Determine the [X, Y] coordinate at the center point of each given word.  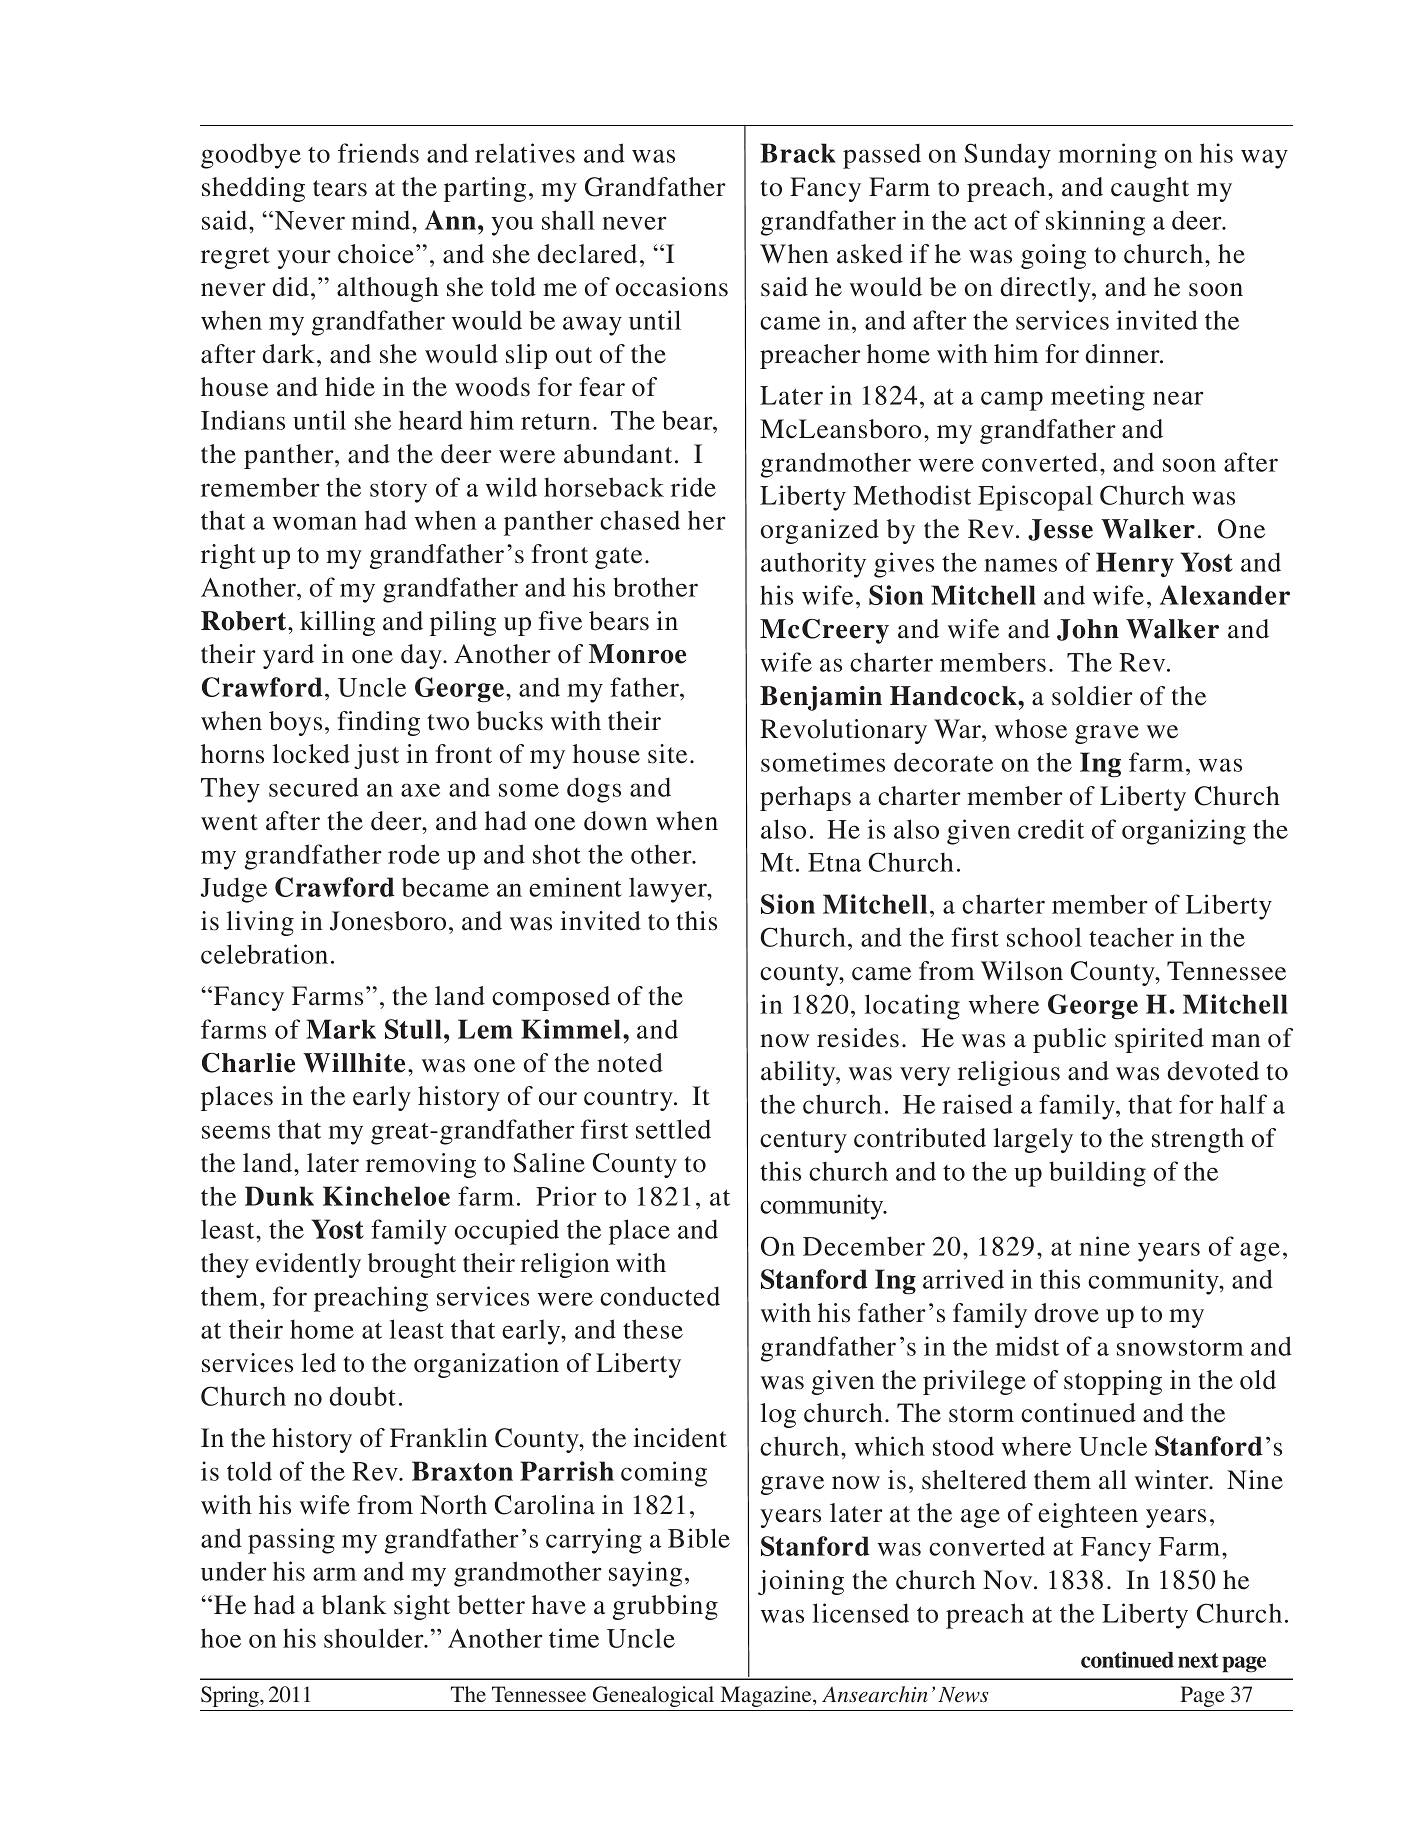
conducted [660, 1296]
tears [340, 188]
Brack [798, 153]
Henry [1135, 564]
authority [813, 565]
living [260, 923]
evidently [308, 1265]
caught [1150, 189]
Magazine [767, 1696]
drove [1066, 1313]
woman [315, 523]
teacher [1131, 937]
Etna [834, 862]
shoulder [375, 1638]
